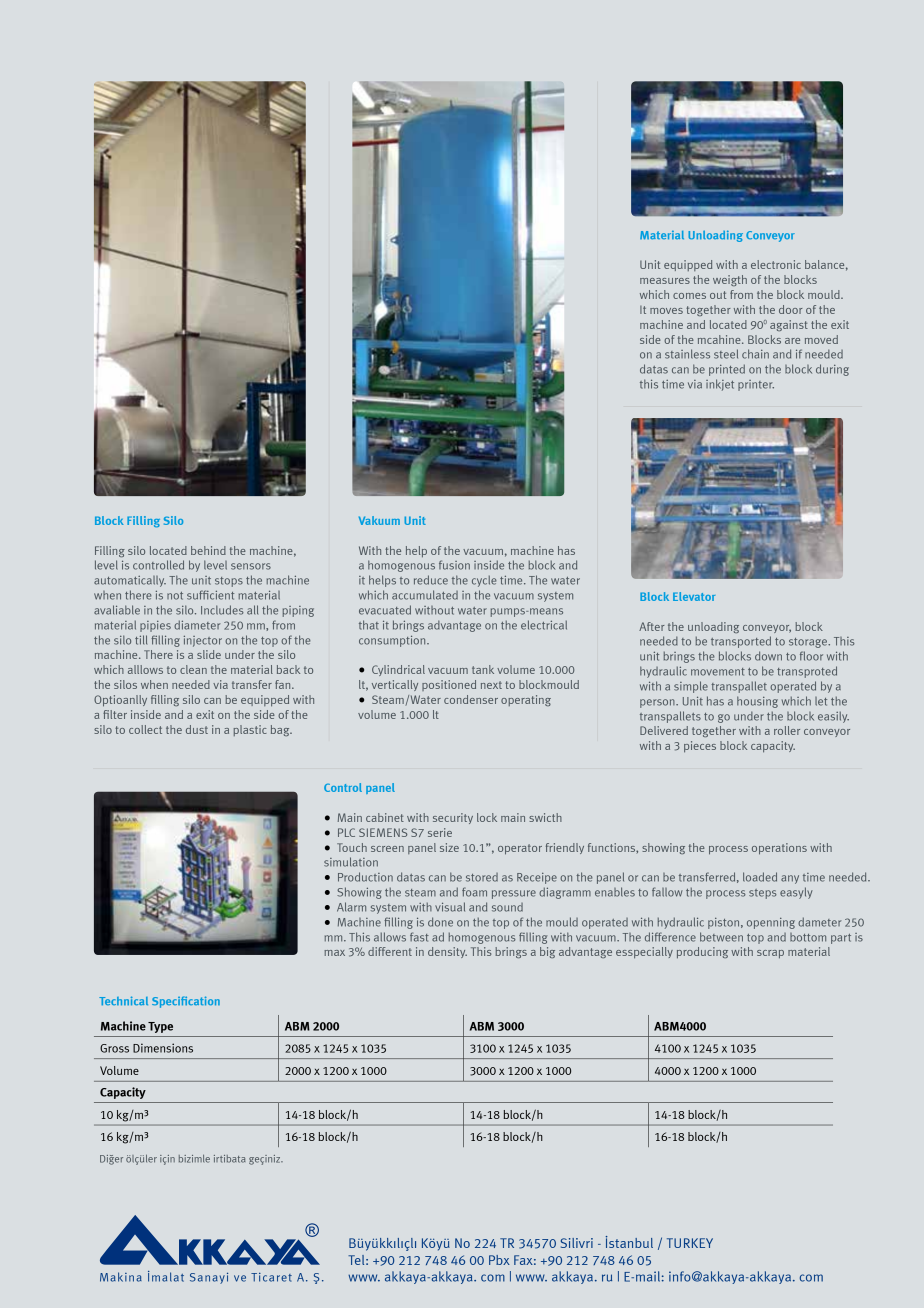 This page has width=924, height=1308. What do you see at coordinates (690, 1243) in the page?
I see `TURKEY` at bounding box center [690, 1243].
